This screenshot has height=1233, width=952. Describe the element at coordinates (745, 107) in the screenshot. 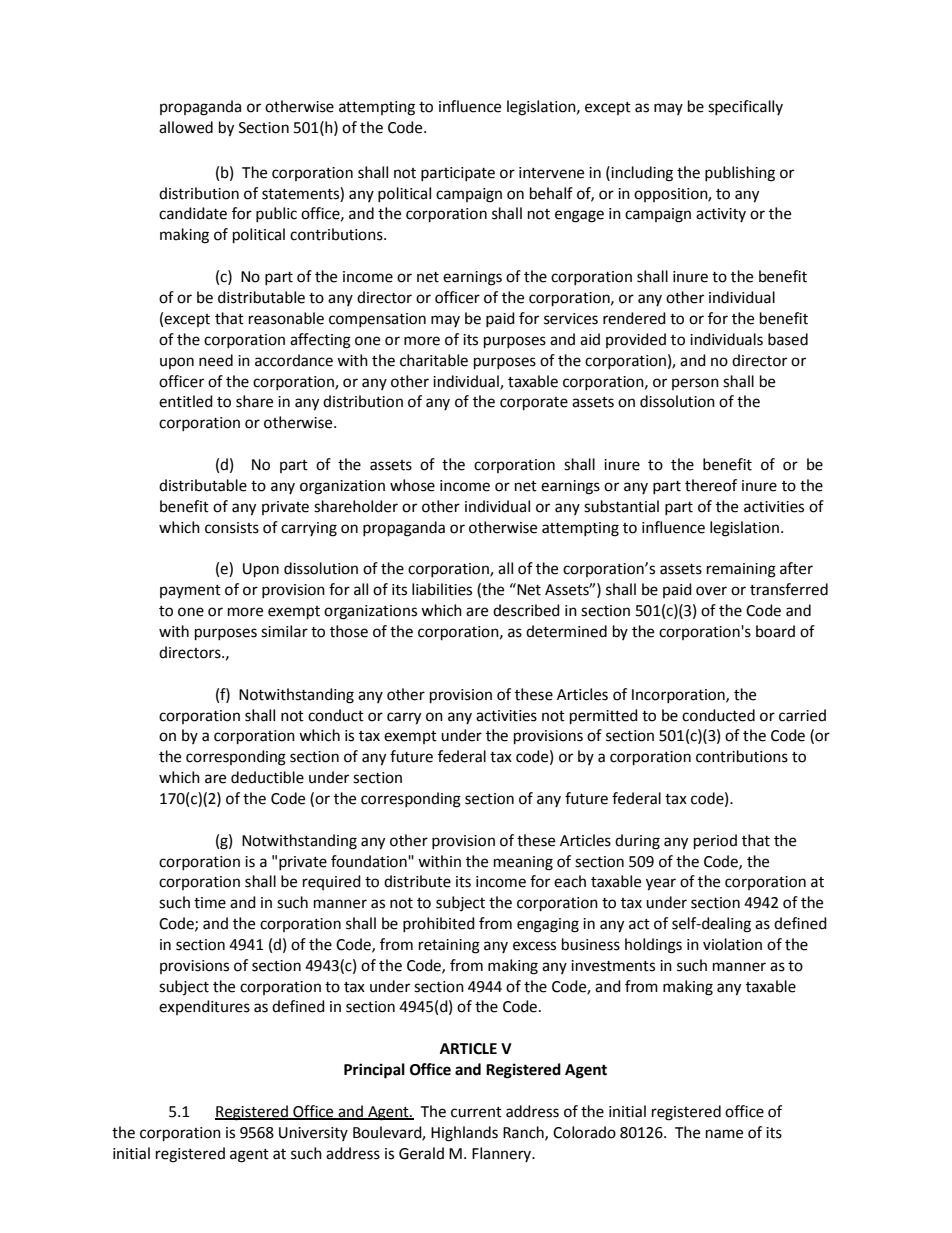

I see `specifically` at that location.
